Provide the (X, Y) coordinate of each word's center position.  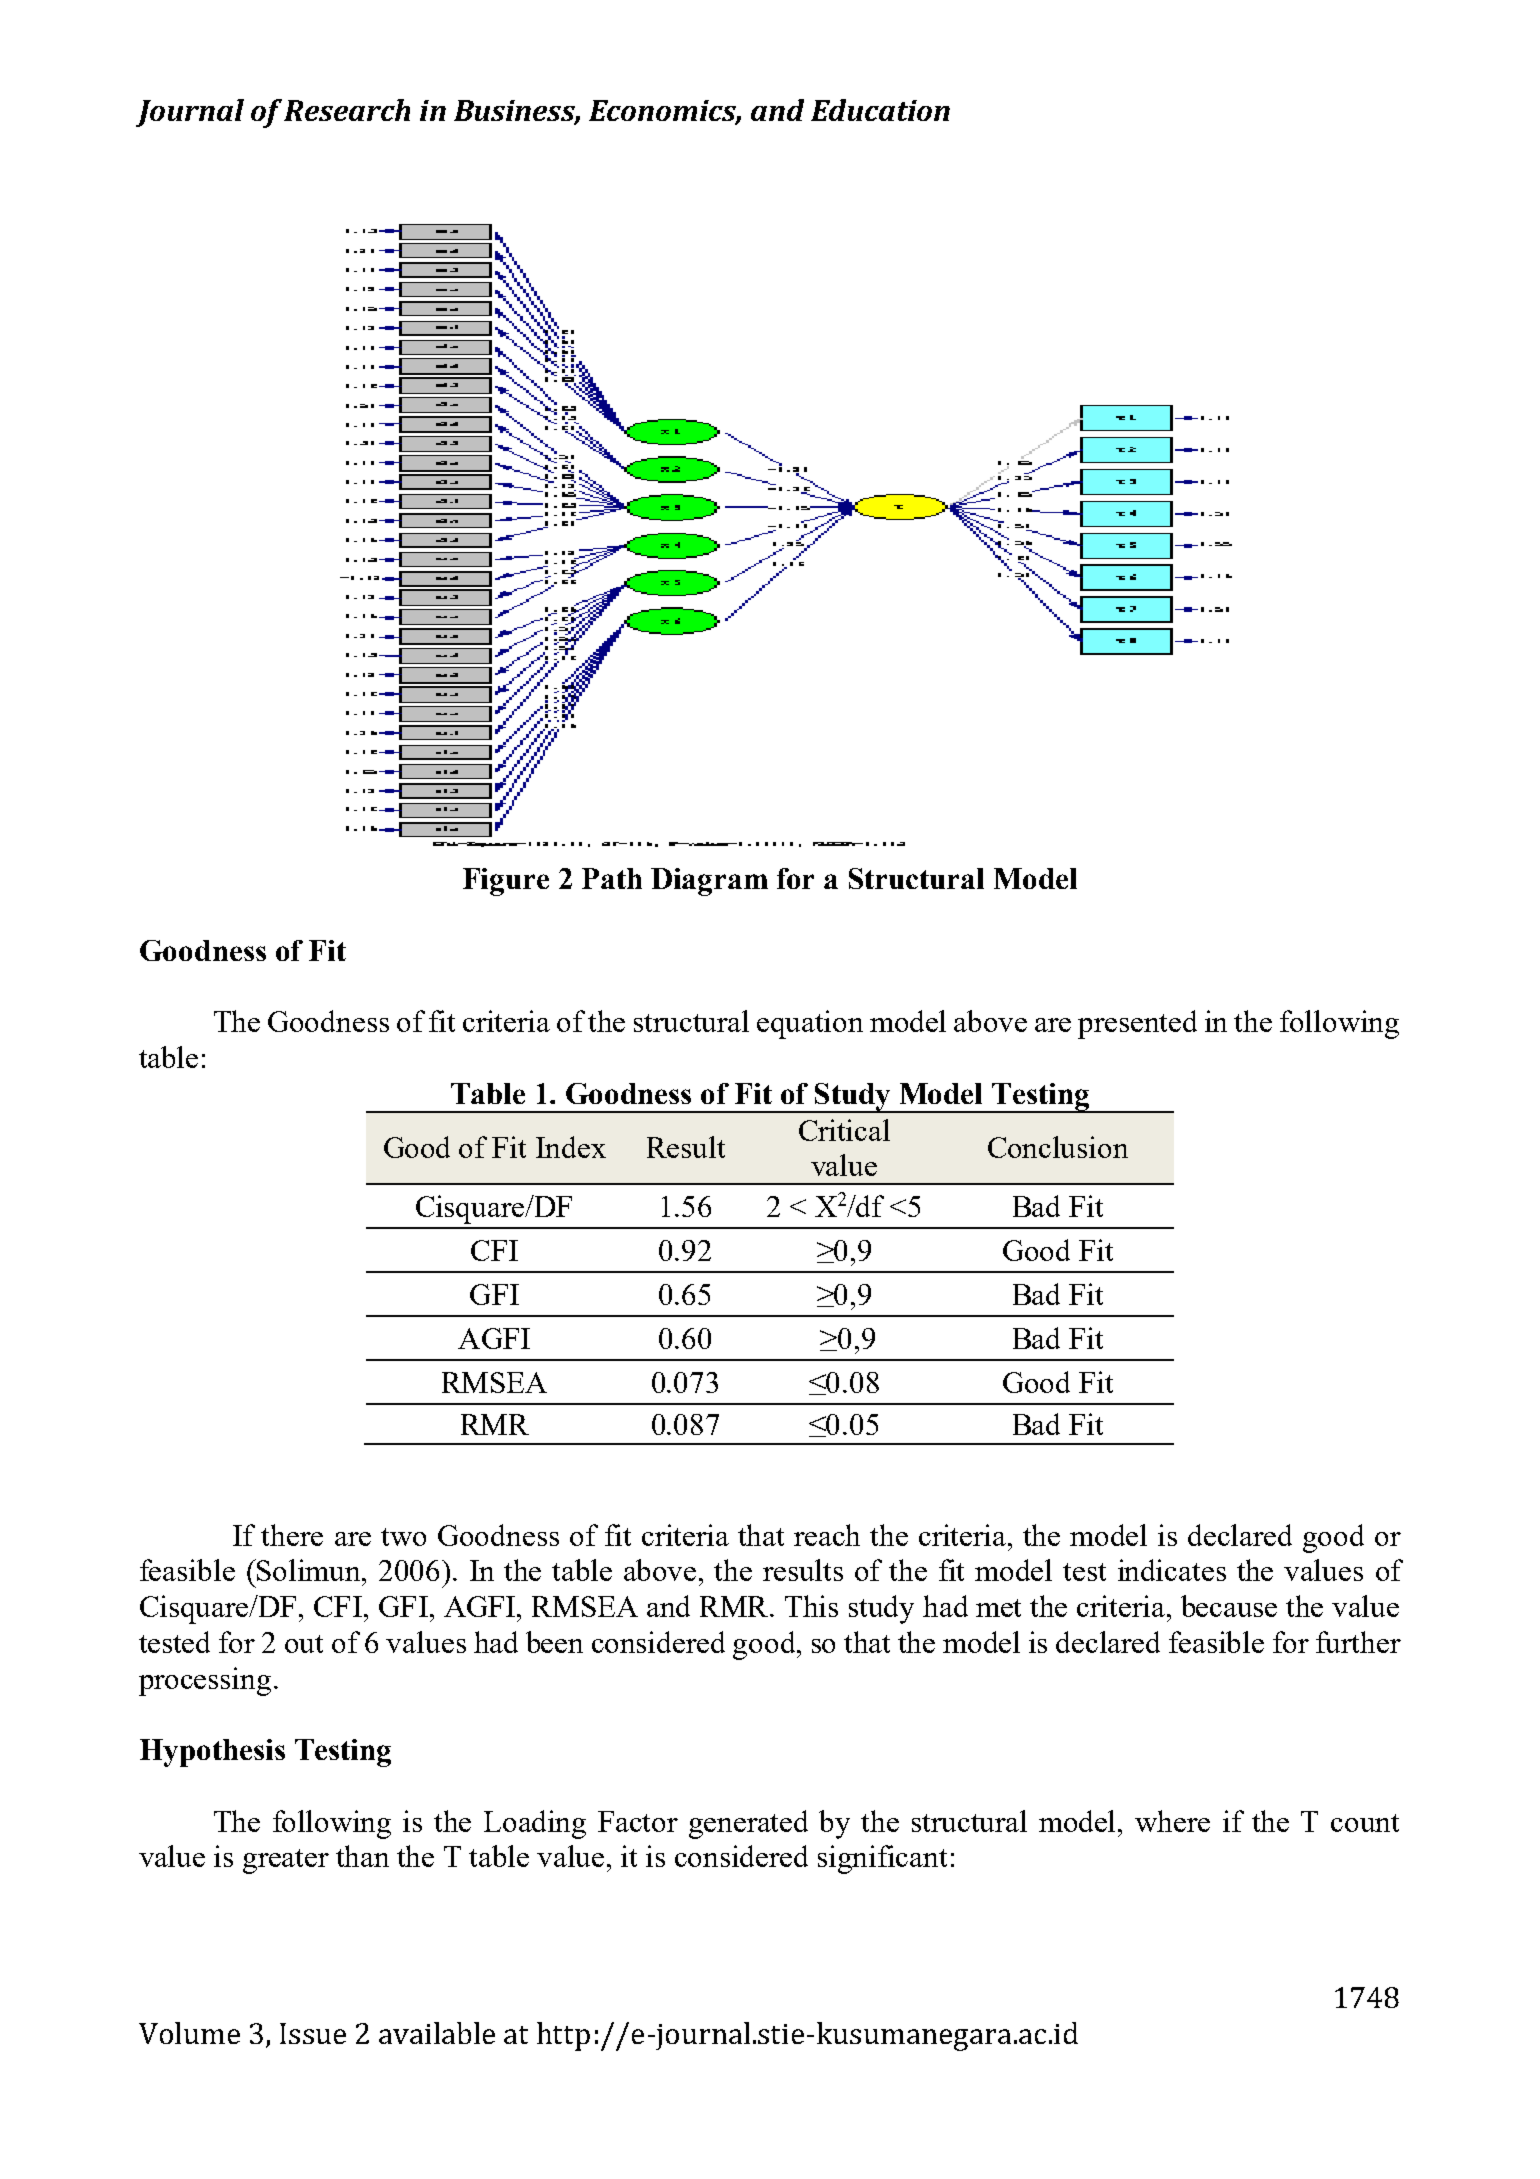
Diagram (709, 882)
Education (880, 110)
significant (882, 1859)
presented (1137, 1024)
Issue (313, 2033)
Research (347, 110)
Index (571, 1147)
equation (810, 1024)
